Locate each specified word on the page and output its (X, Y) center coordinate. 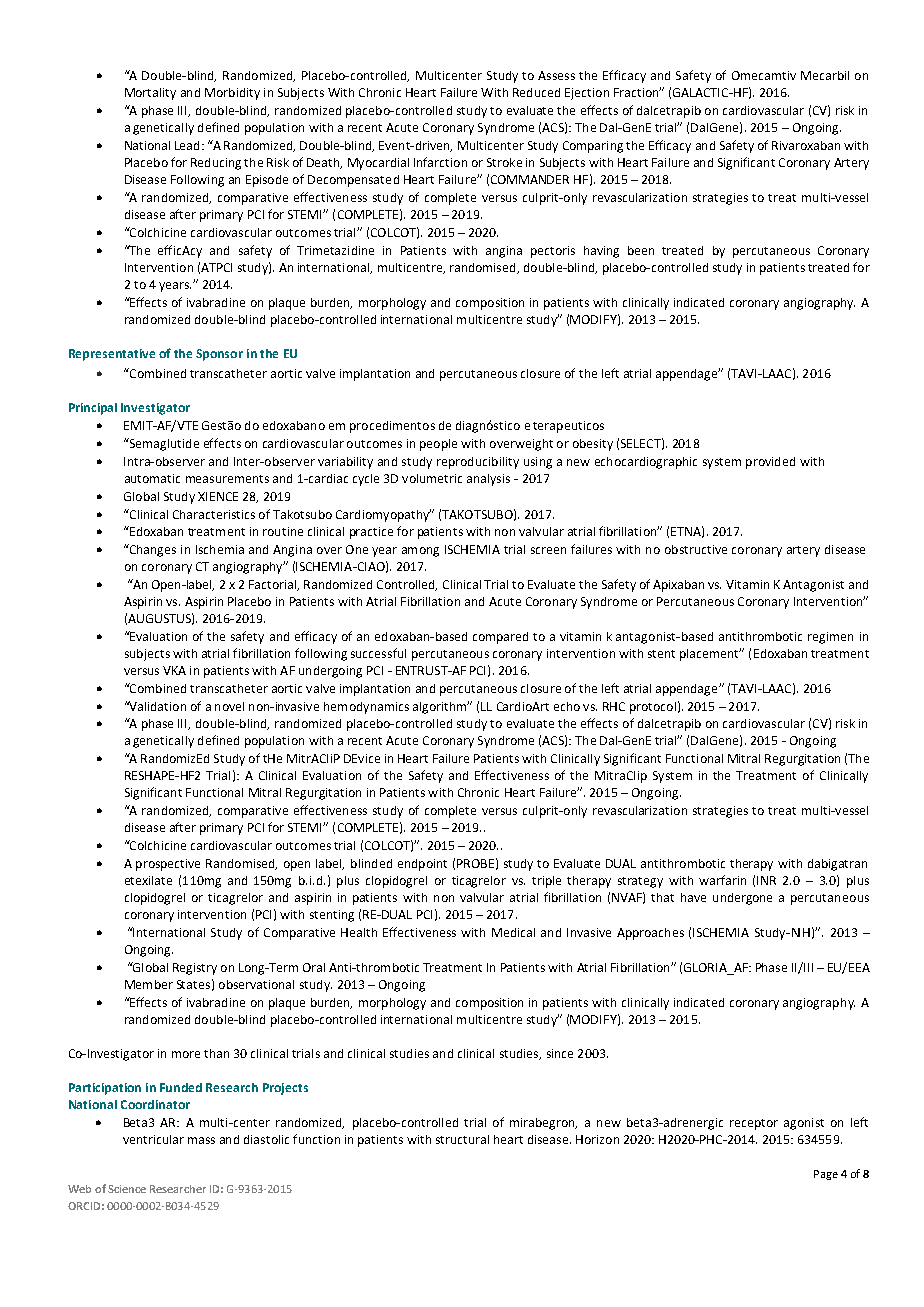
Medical (513, 932)
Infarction (440, 162)
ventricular (153, 1139)
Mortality (150, 94)
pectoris (553, 252)
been (641, 250)
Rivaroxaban (806, 145)
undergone (742, 899)
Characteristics (214, 514)
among (420, 552)
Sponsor (219, 355)
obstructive (696, 549)
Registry (195, 969)
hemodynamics (366, 708)
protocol (653, 708)
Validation (156, 706)
